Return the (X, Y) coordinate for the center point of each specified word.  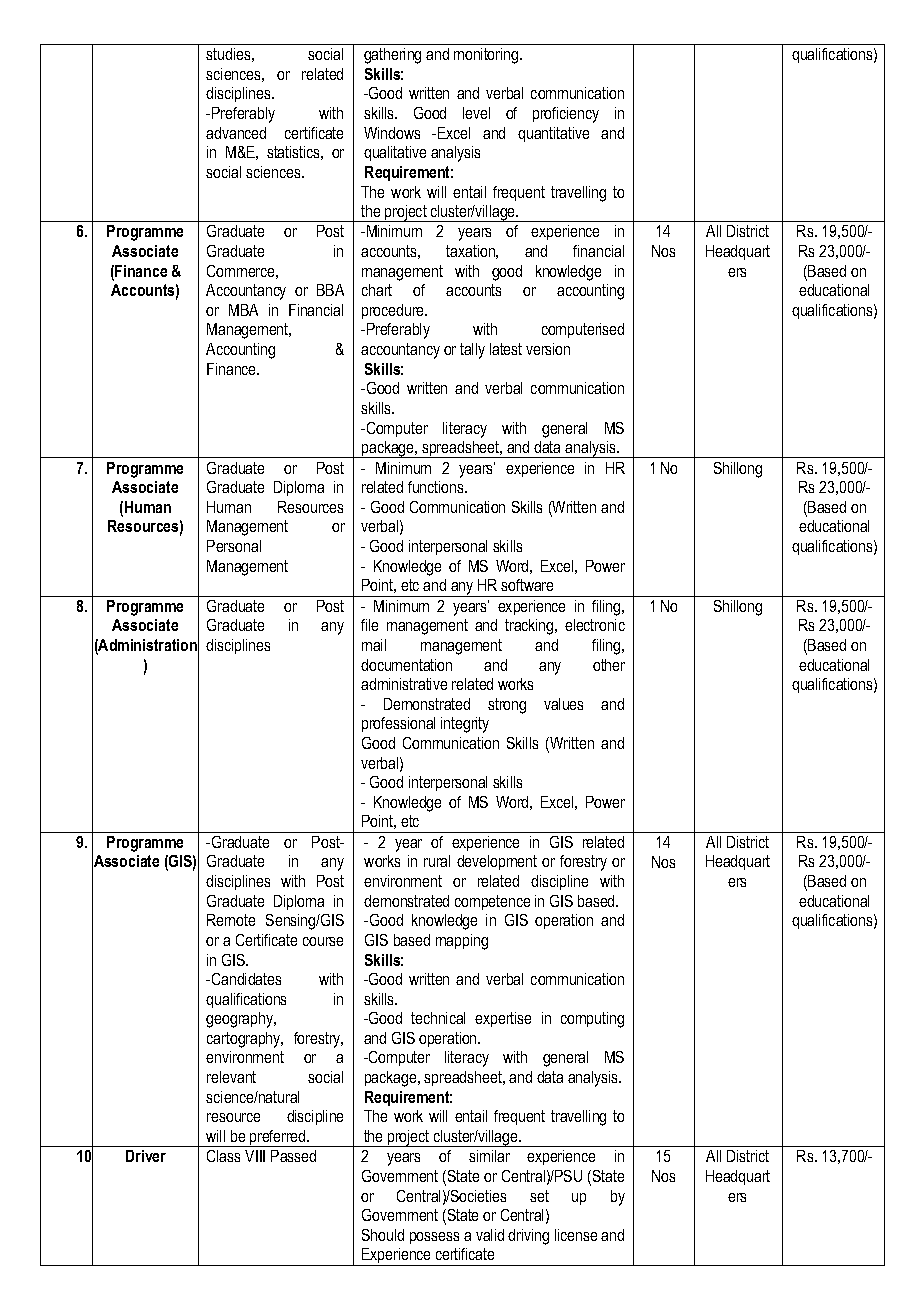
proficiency (566, 115)
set (539, 1196)
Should (383, 1235)
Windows (392, 133)
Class (223, 1156)
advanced (236, 133)
